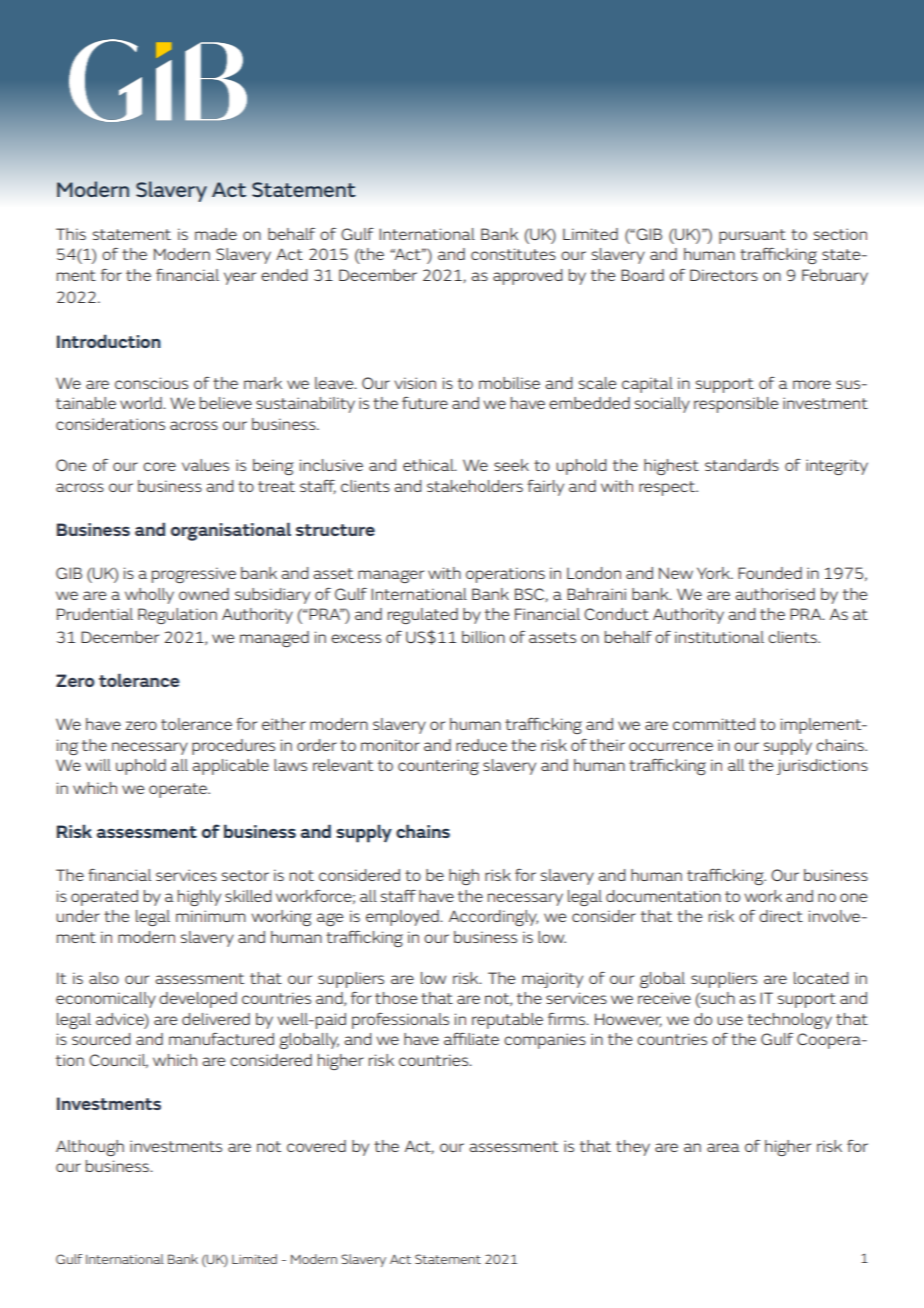 The height and width of the screenshot is (1308, 924). Describe the element at coordinates (821, 978) in the screenshot. I see `located` at that location.
